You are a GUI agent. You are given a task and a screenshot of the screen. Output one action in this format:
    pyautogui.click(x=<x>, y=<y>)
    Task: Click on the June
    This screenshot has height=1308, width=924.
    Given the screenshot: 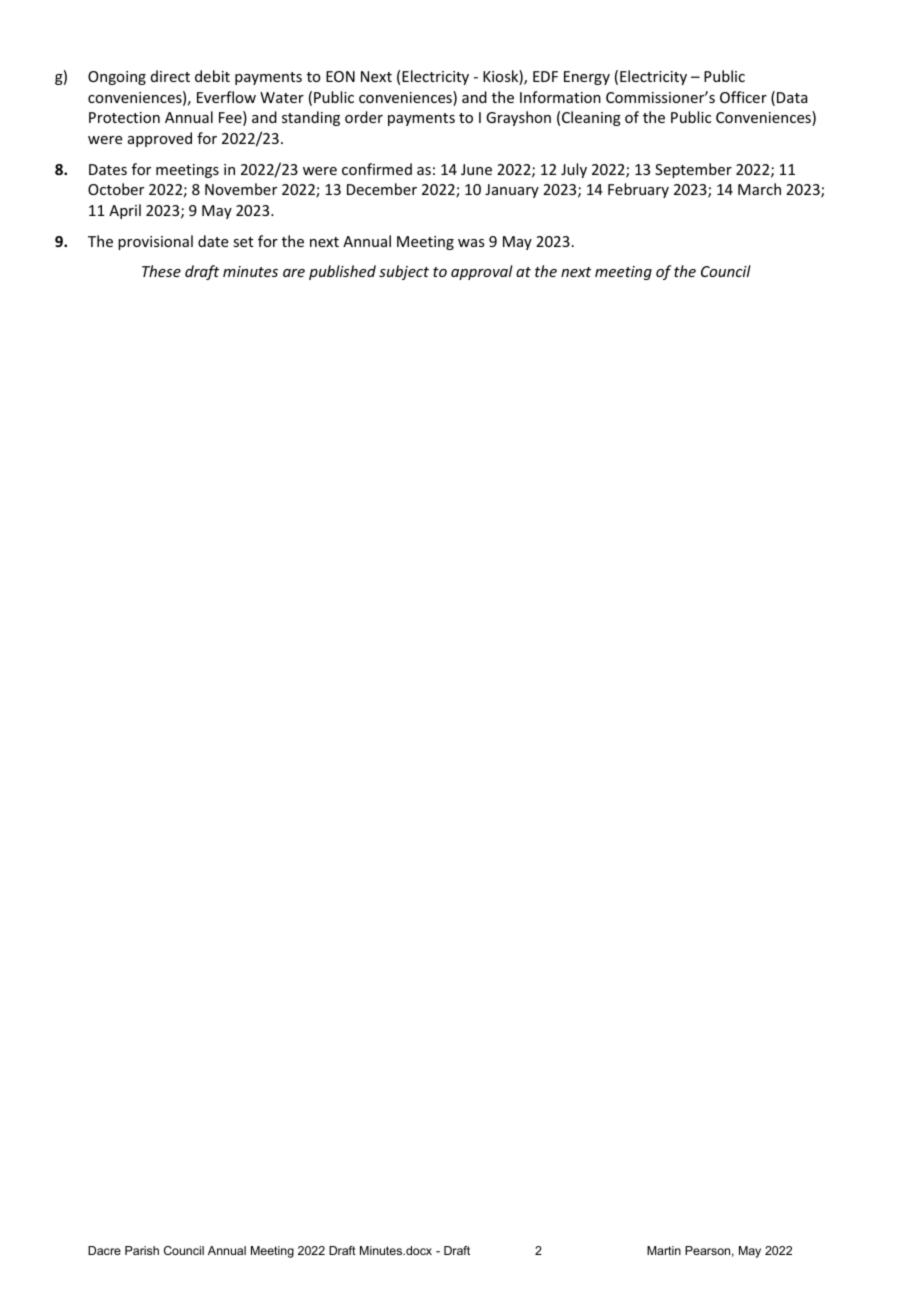 What is the action you would take?
    pyautogui.click(x=476, y=169)
